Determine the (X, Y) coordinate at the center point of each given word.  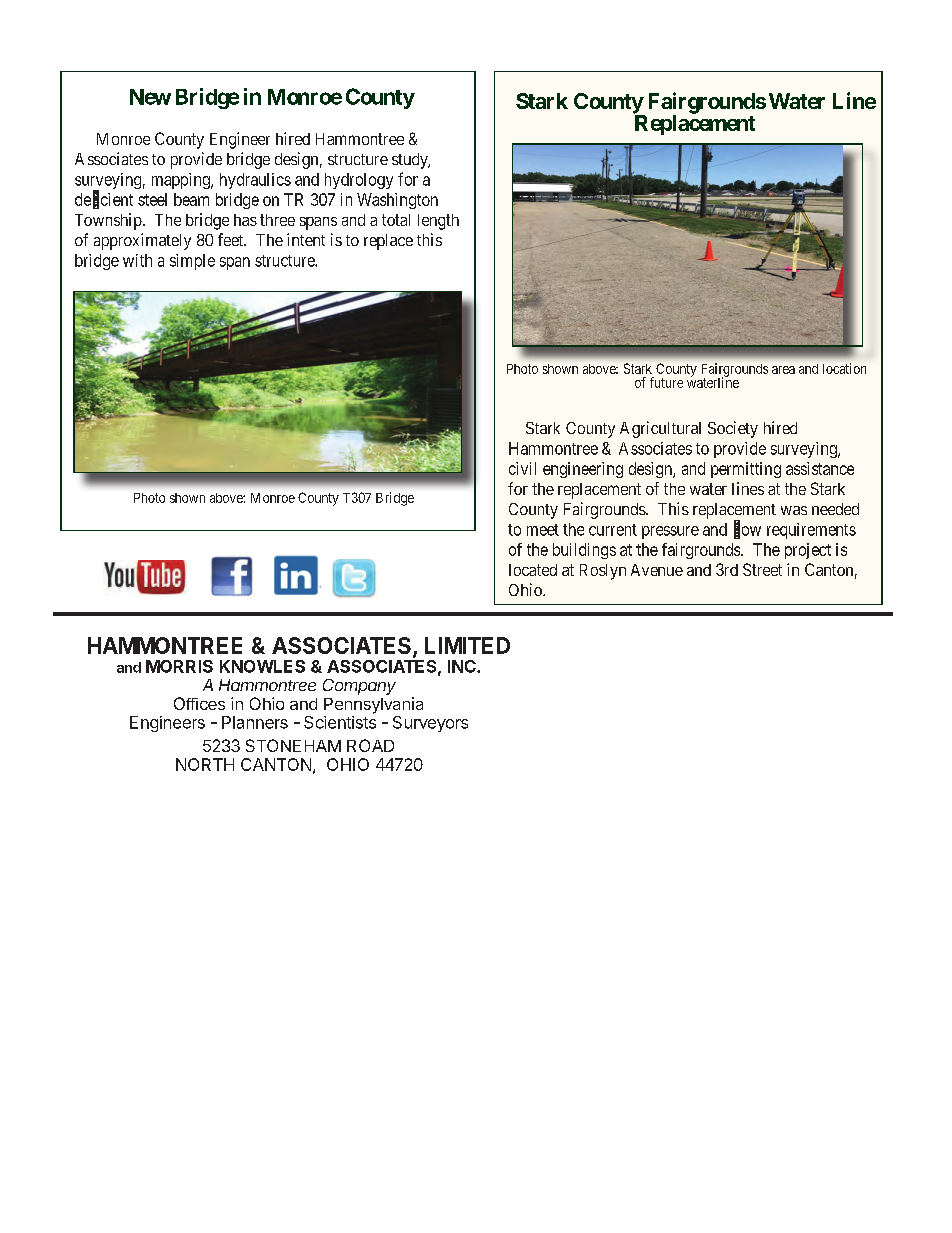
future (666, 382)
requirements (811, 531)
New (150, 97)
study (411, 161)
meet (543, 530)
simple (192, 262)
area (783, 370)
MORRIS (179, 666)
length (438, 222)
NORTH (205, 764)
